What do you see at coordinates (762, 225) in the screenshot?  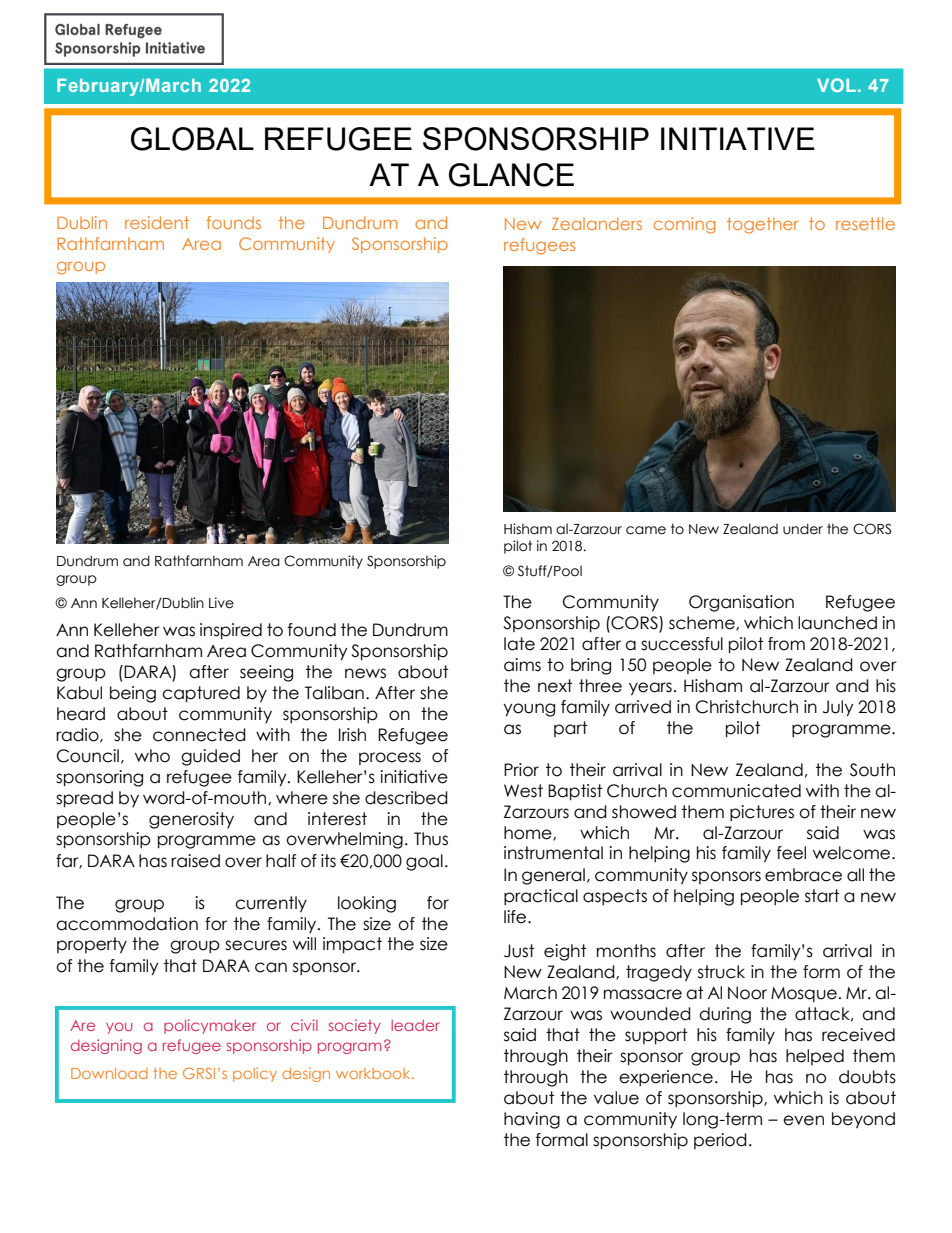 I see `together` at bounding box center [762, 225].
